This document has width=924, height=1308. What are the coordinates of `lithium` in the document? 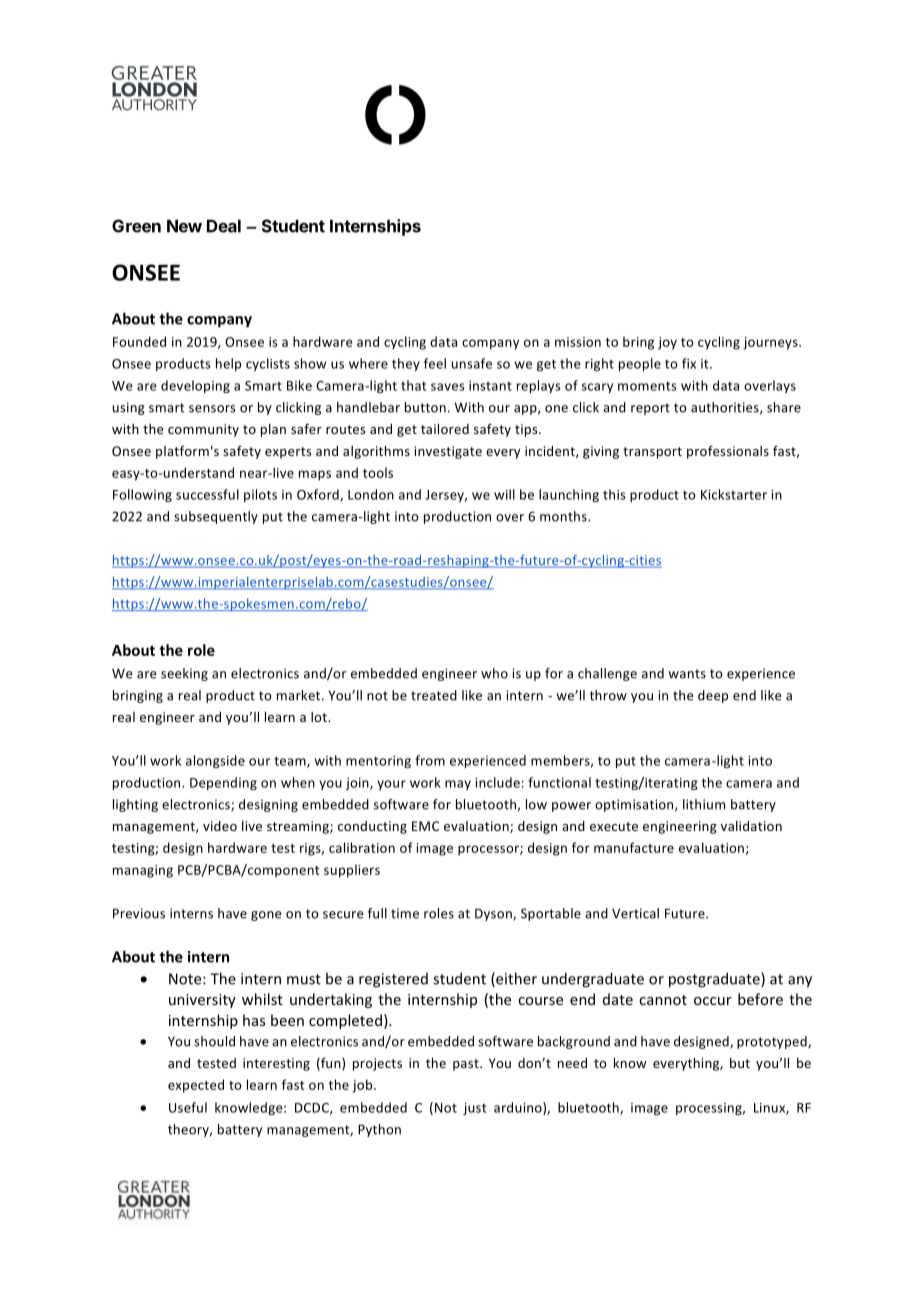 It's located at (704, 804).
